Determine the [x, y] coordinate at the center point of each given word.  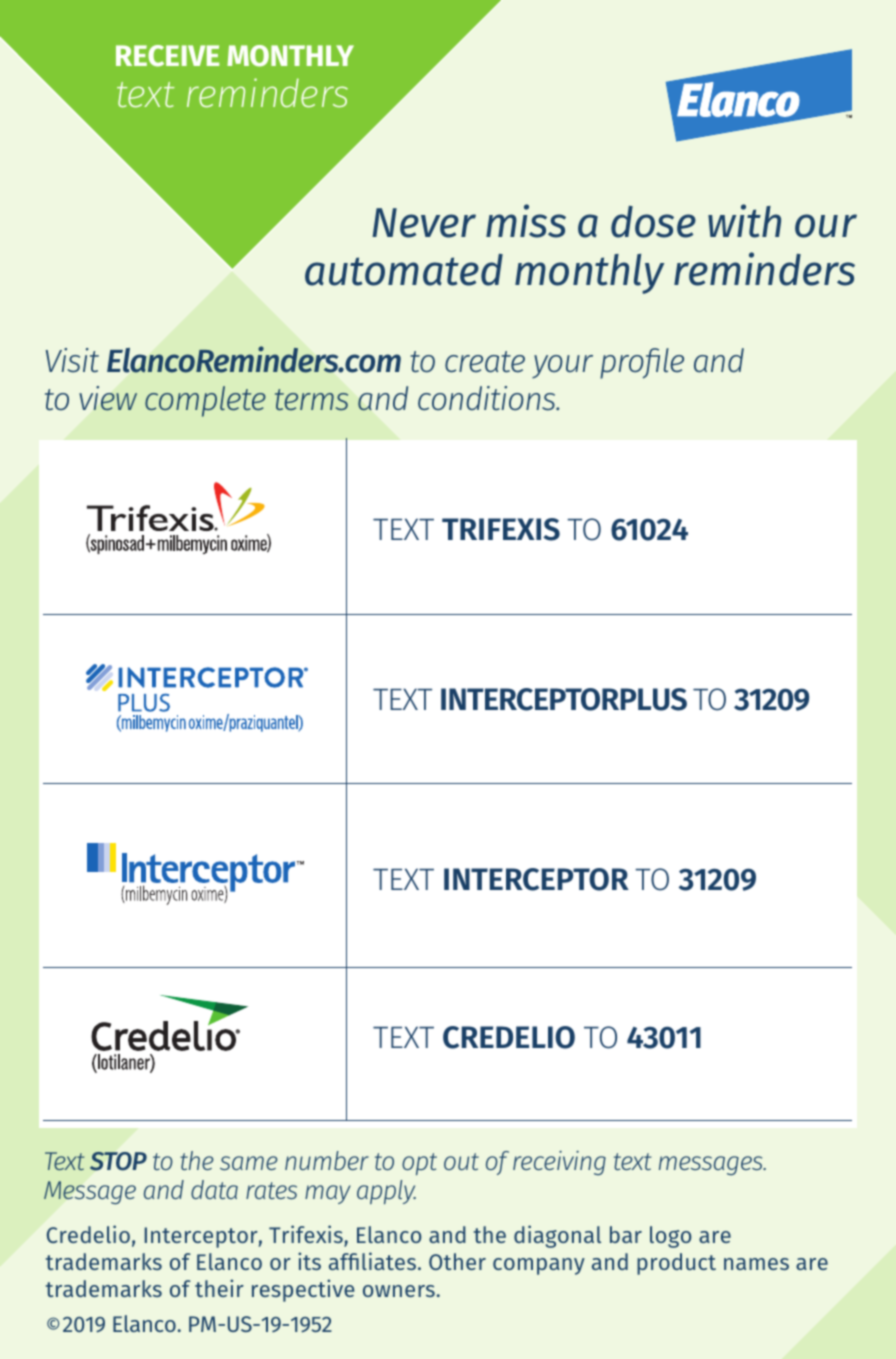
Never [424, 223]
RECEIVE [167, 56]
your [562, 367]
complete [205, 401]
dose [653, 222]
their [219, 1288]
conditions [488, 398]
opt [419, 1164]
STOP [118, 1161]
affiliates [372, 1261]
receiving [559, 1163]
